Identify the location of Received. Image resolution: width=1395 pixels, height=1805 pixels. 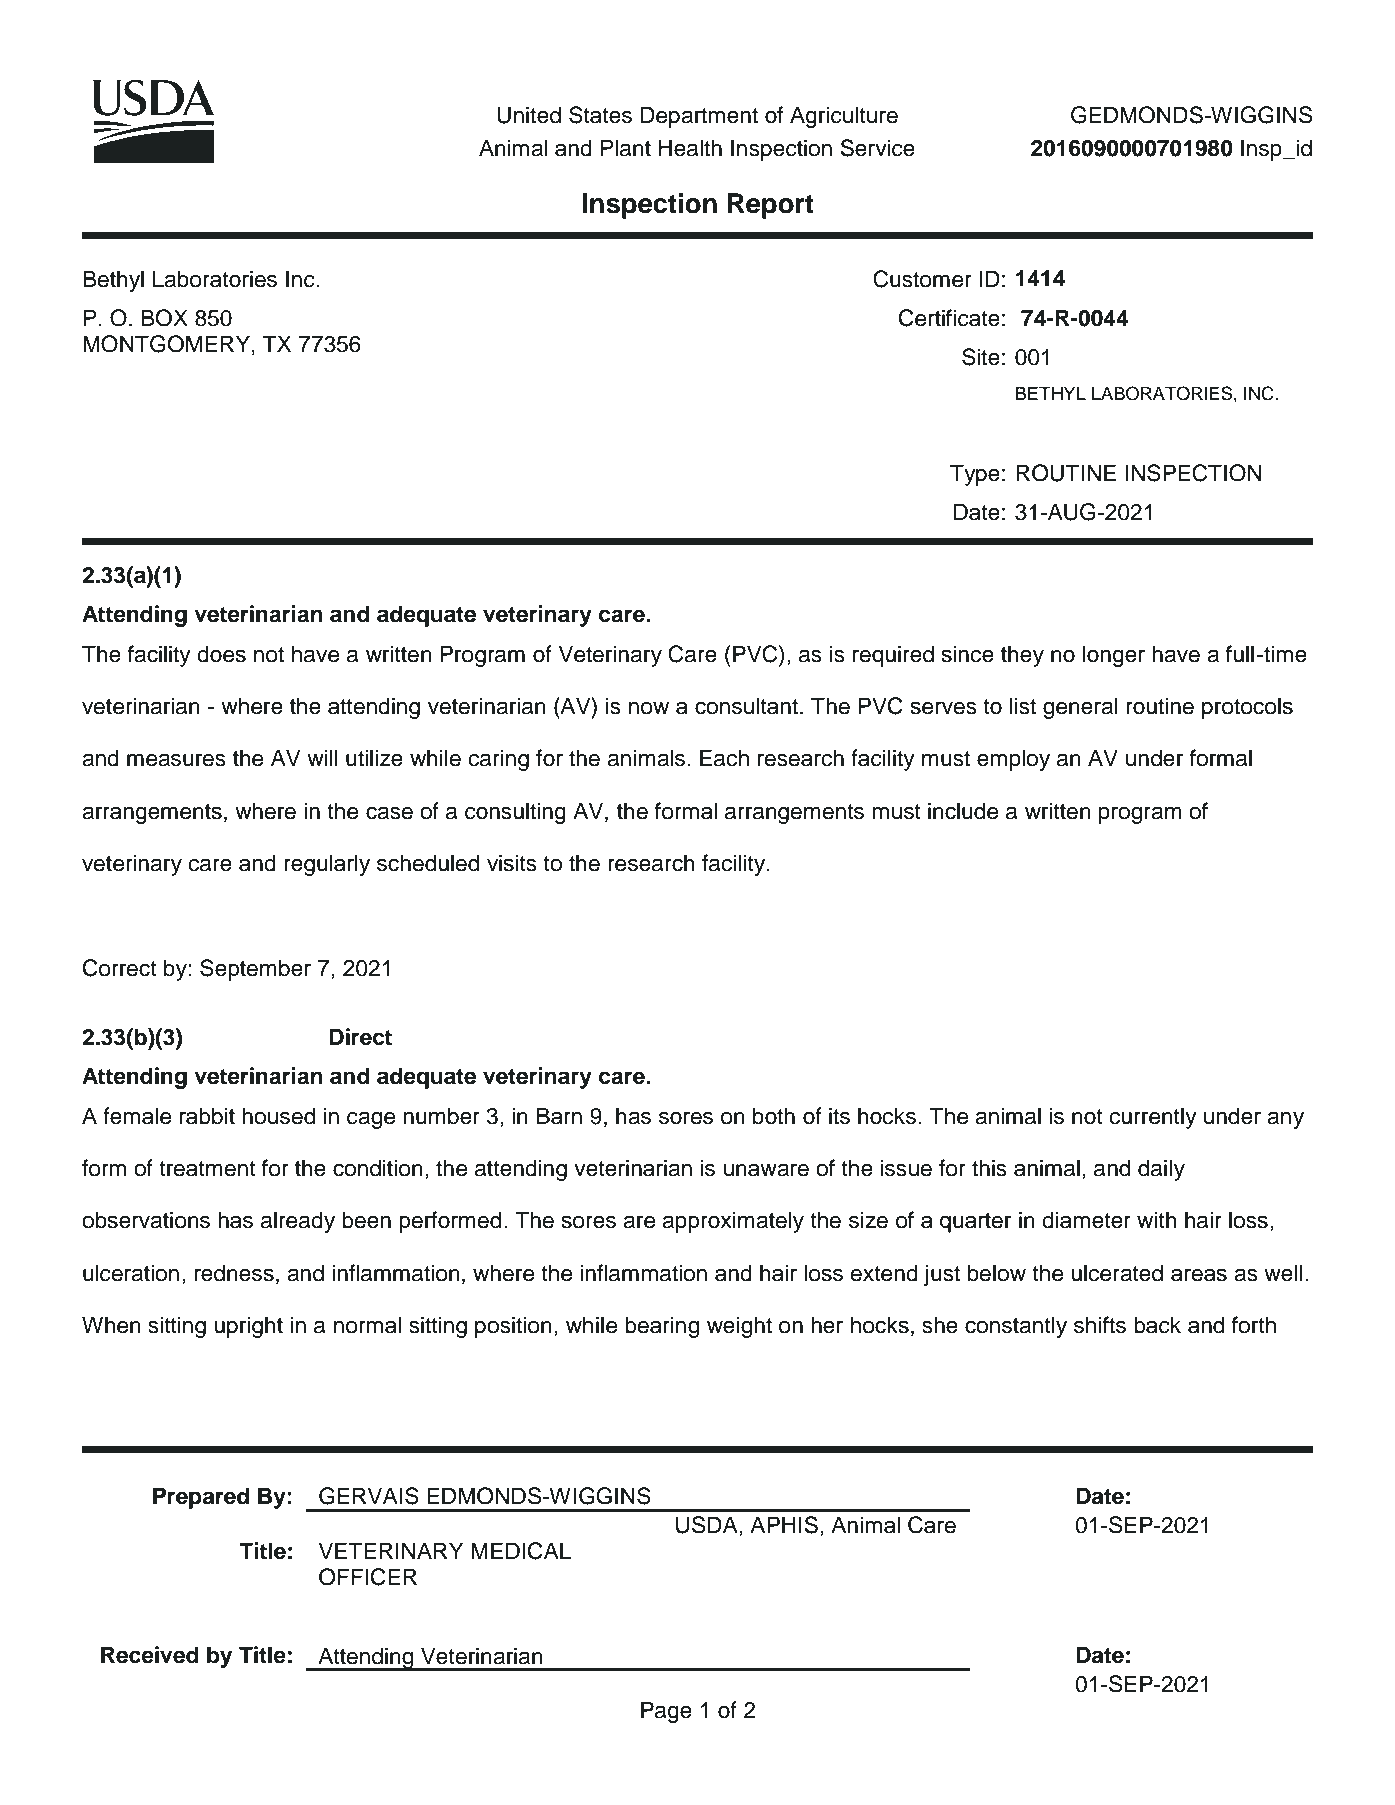
(150, 1655).
